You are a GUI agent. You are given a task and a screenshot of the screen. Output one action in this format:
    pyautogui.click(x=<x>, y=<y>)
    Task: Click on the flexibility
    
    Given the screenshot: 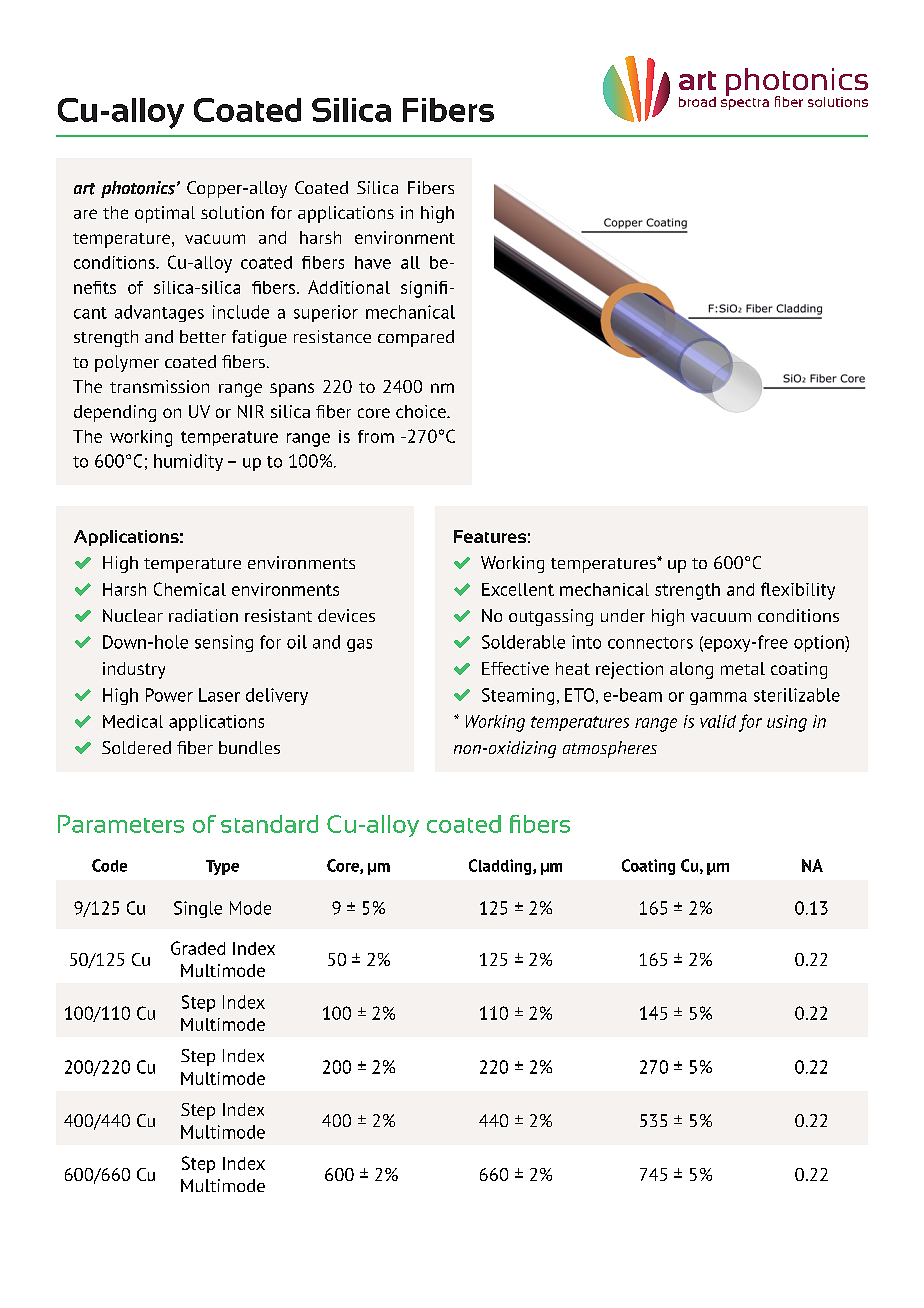 What is the action you would take?
    pyautogui.click(x=798, y=591)
